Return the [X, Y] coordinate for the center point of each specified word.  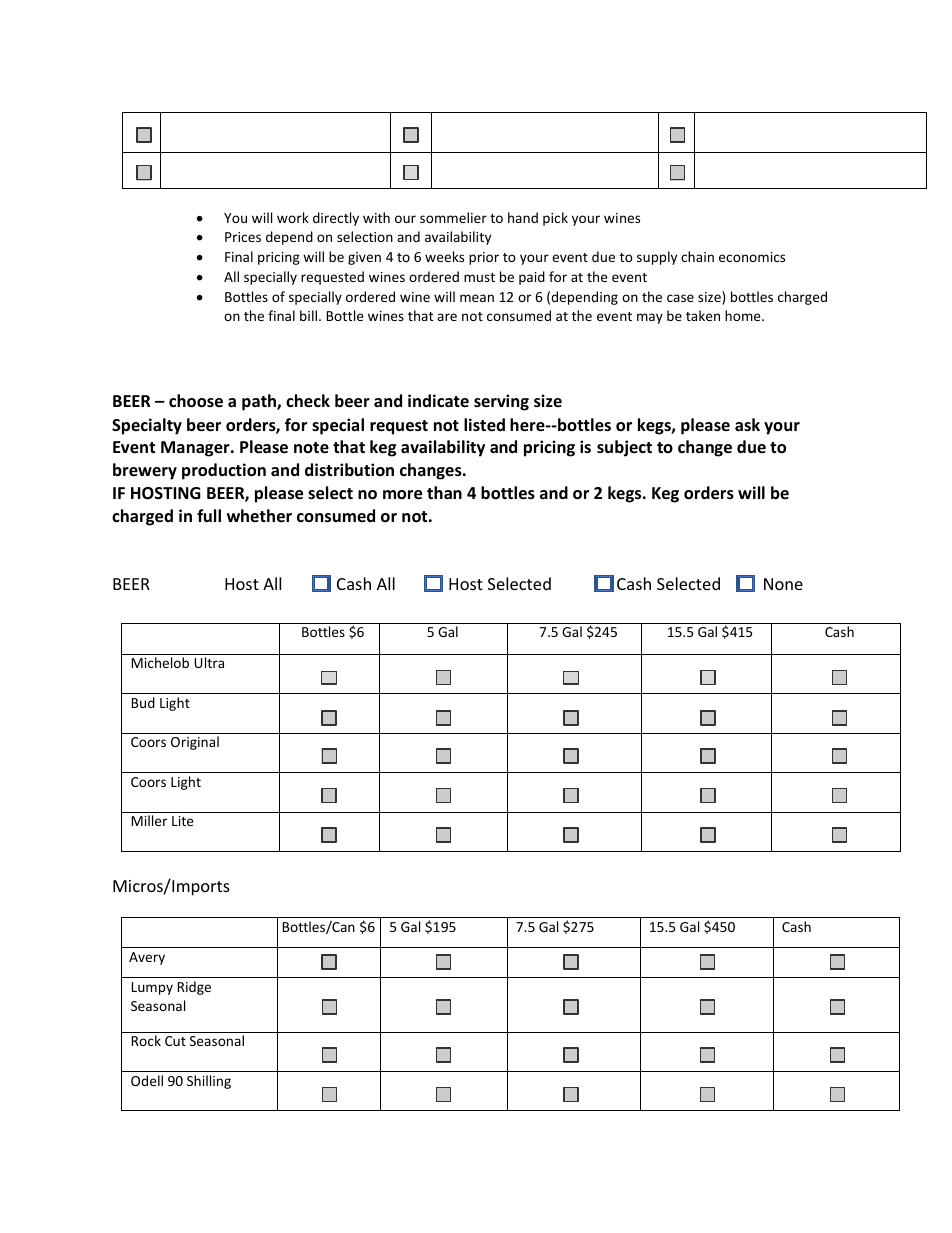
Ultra [209, 662]
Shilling [209, 1082]
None [783, 584]
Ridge [194, 988]
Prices [243, 237]
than [444, 492]
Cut [175, 1041]
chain [697, 256]
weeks [444, 256]
